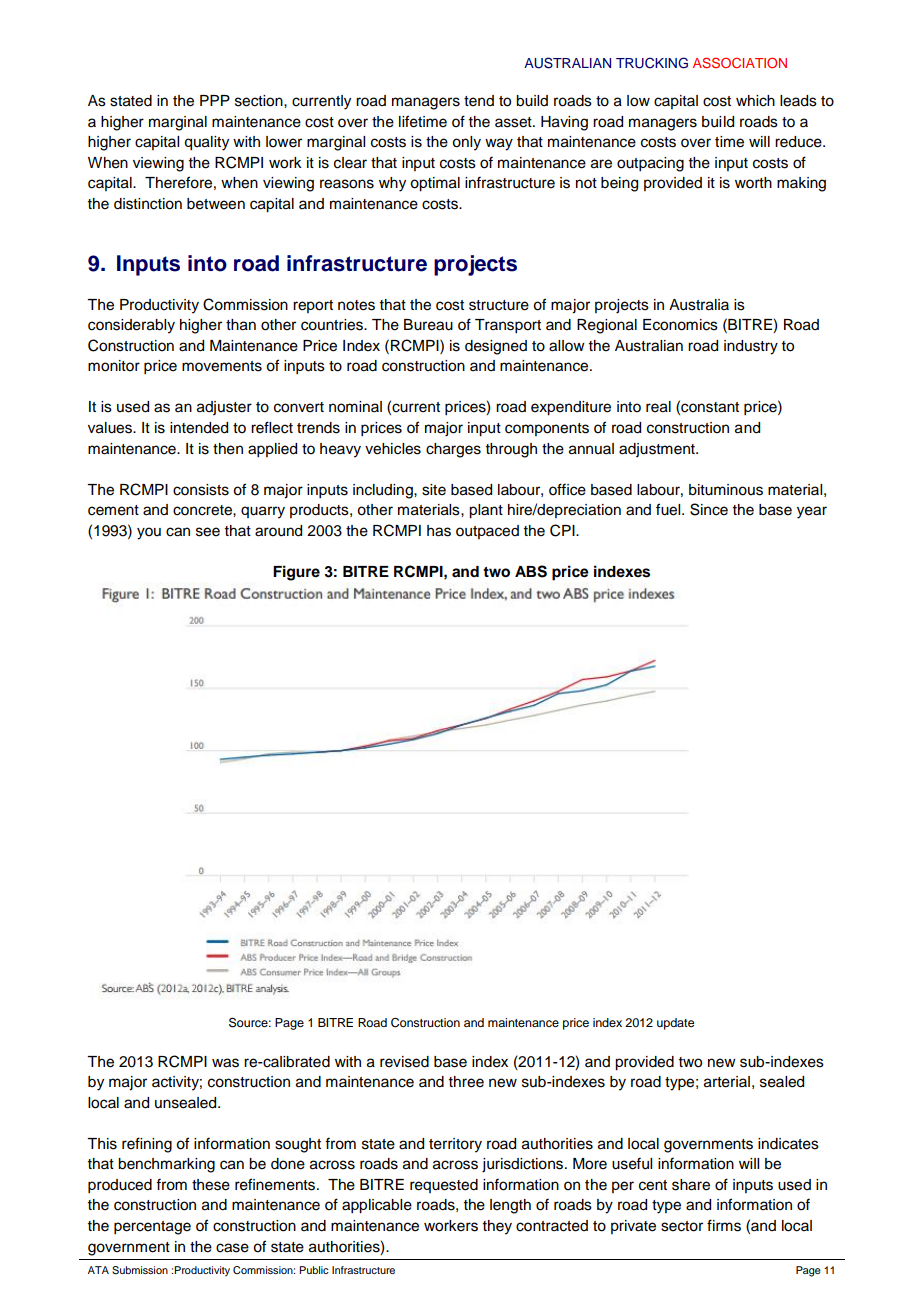 The width and height of the page is (924, 1308). I want to click on only, so click(466, 143).
